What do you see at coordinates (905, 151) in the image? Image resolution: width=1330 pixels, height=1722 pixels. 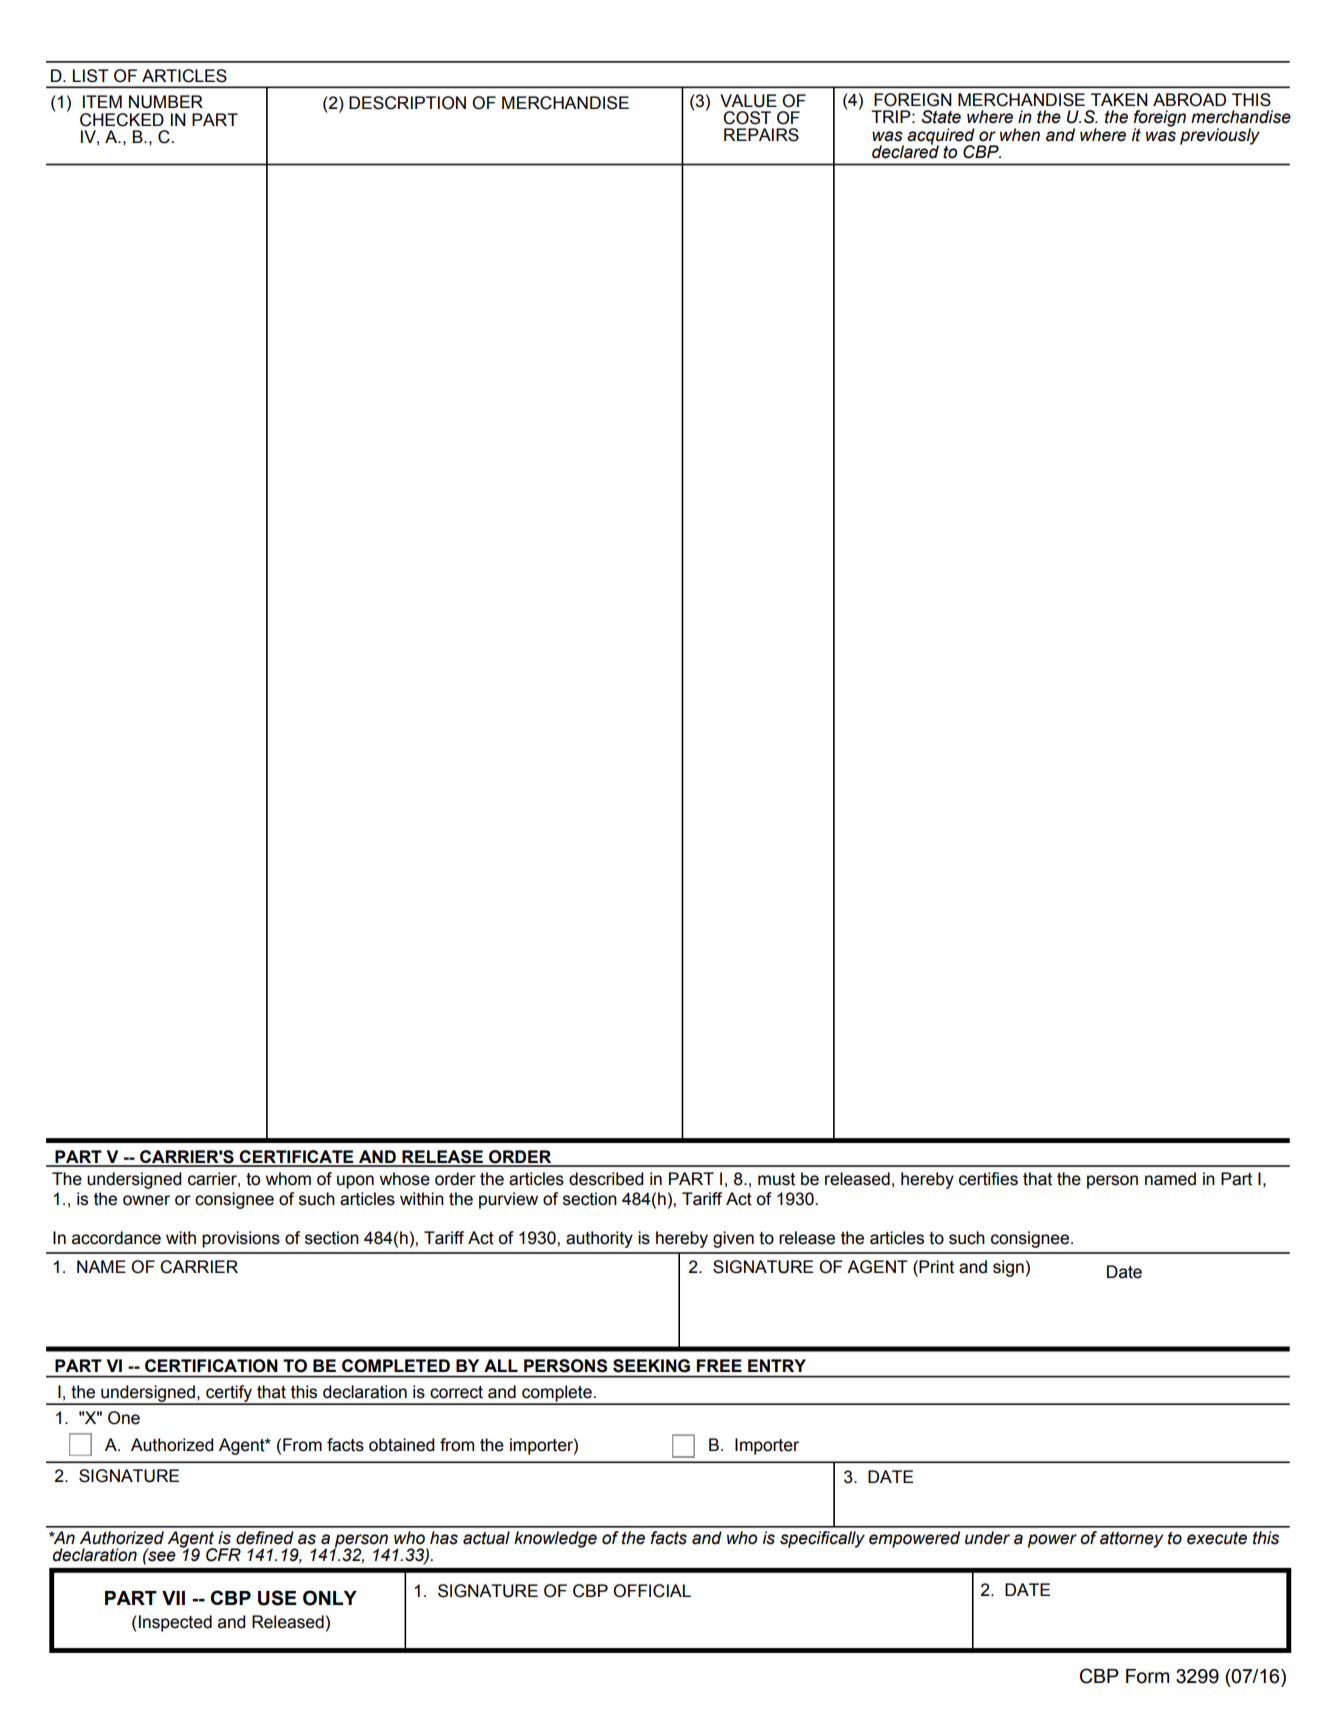 I see `declared` at bounding box center [905, 151].
